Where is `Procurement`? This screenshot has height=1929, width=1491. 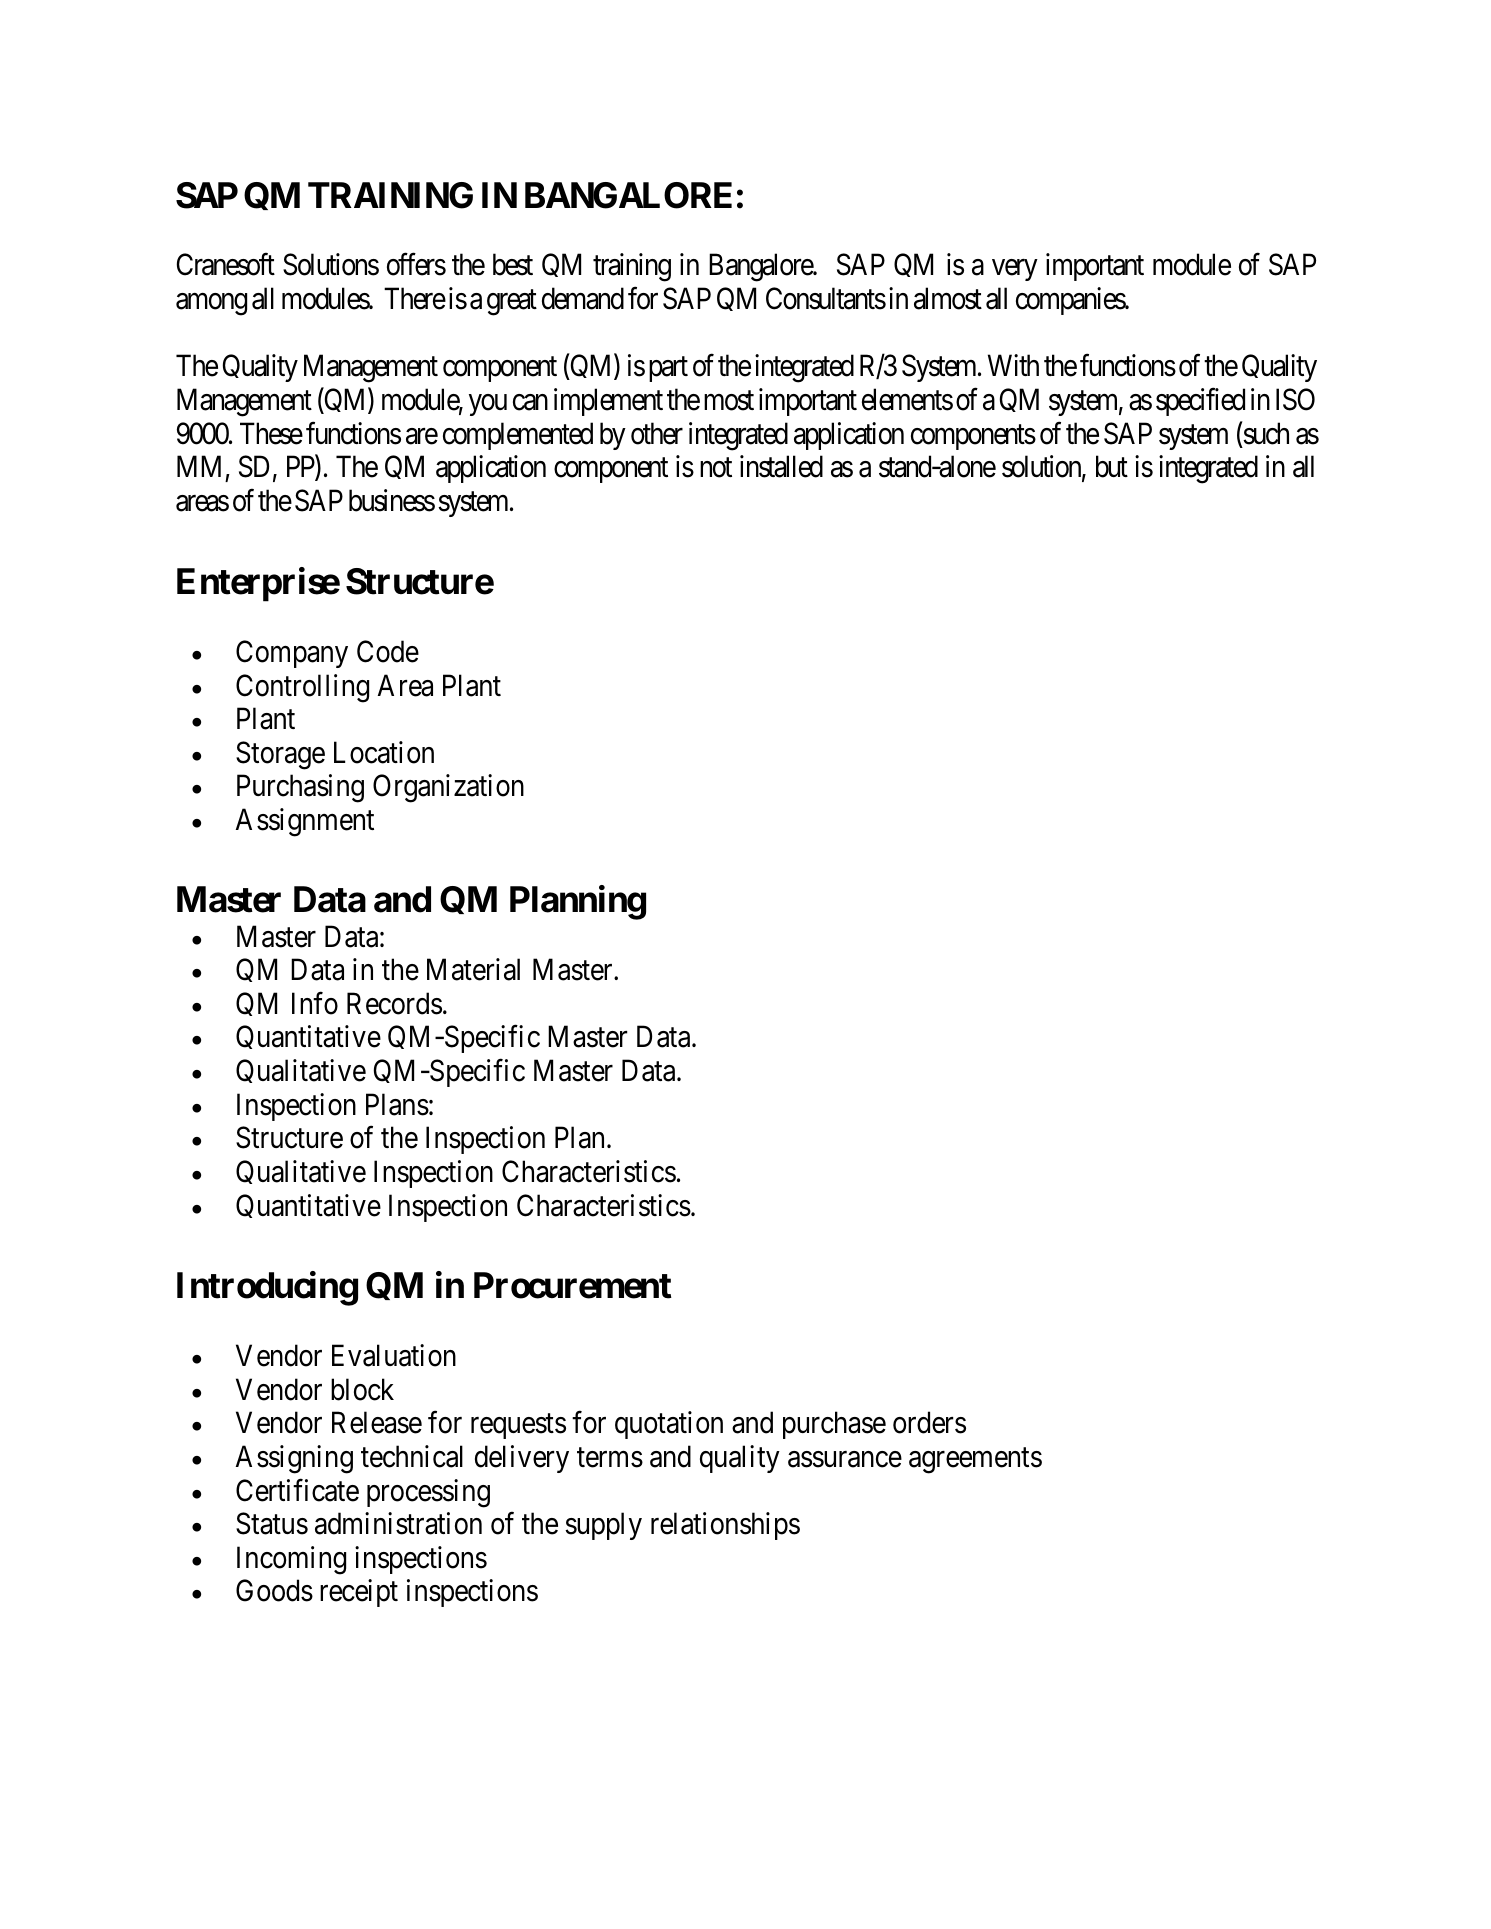
Procurement is located at coordinates (573, 1285).
